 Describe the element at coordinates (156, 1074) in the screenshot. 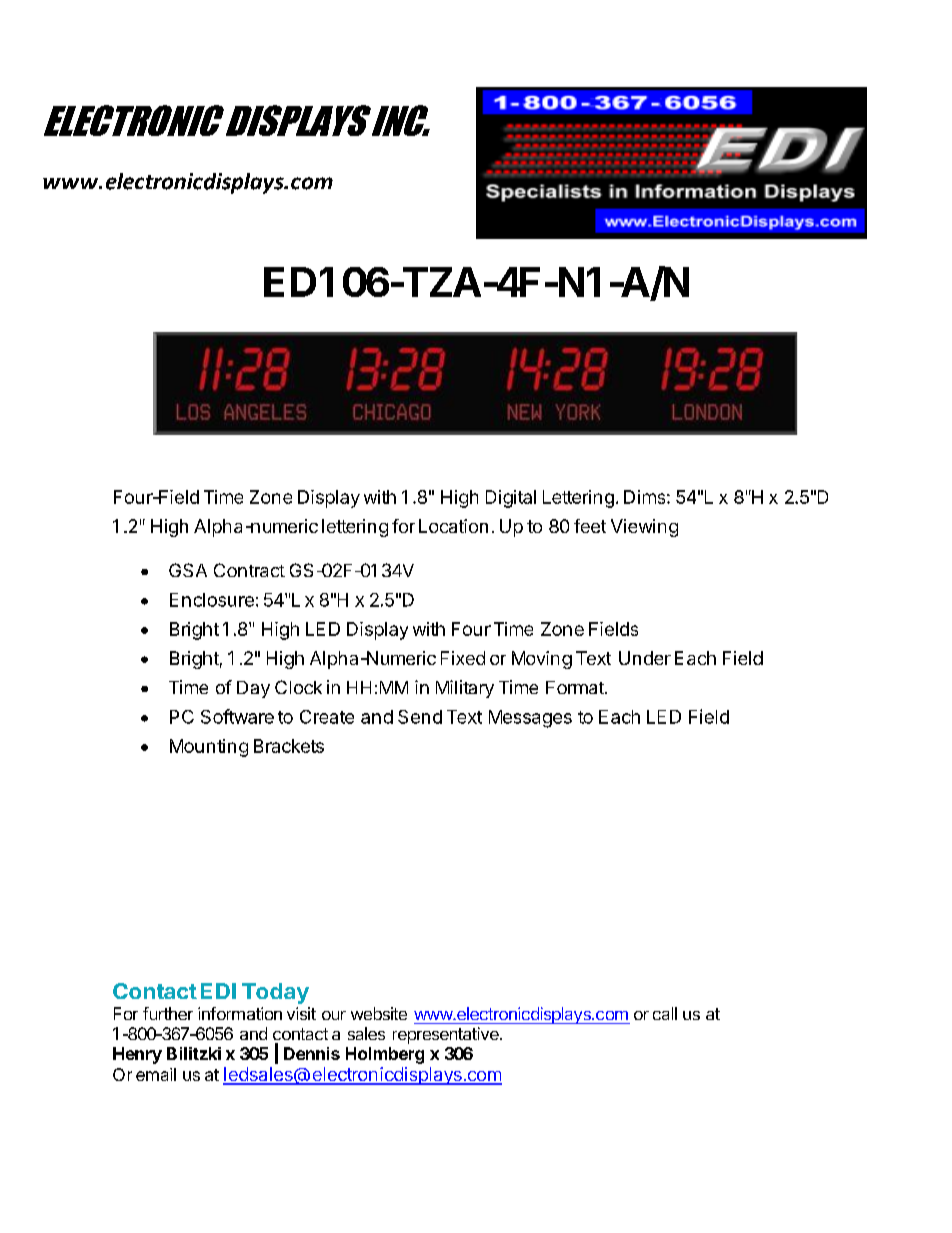

I see `email` at that location.
